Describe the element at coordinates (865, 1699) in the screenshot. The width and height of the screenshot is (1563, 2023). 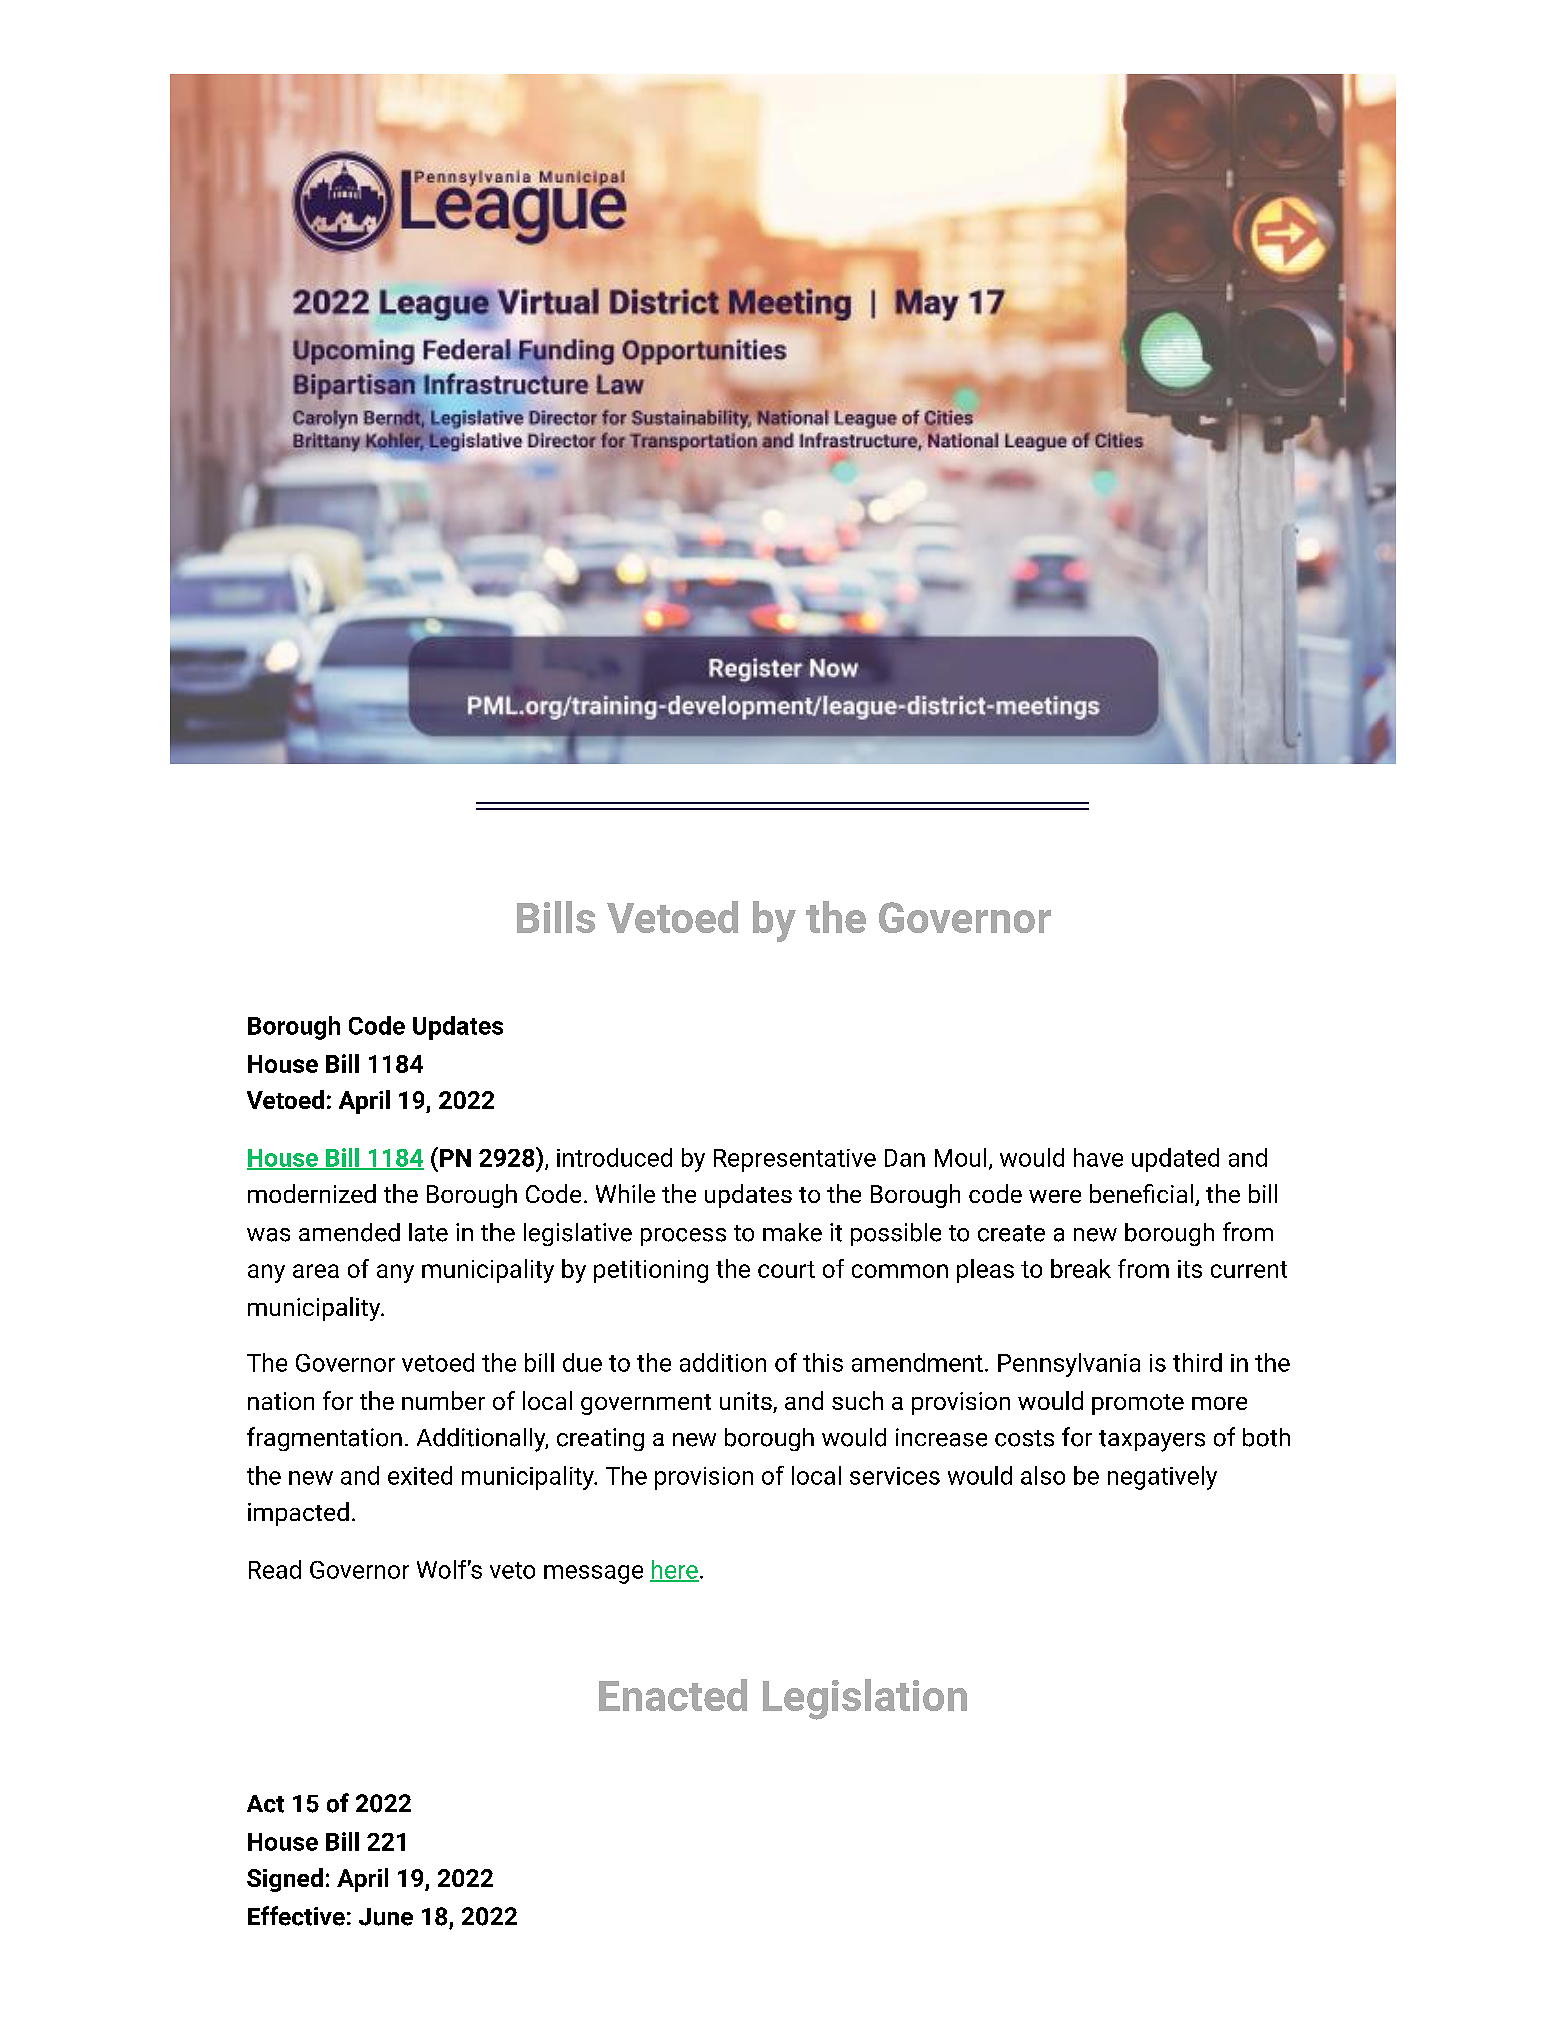
I see `Legislation` at that location.
